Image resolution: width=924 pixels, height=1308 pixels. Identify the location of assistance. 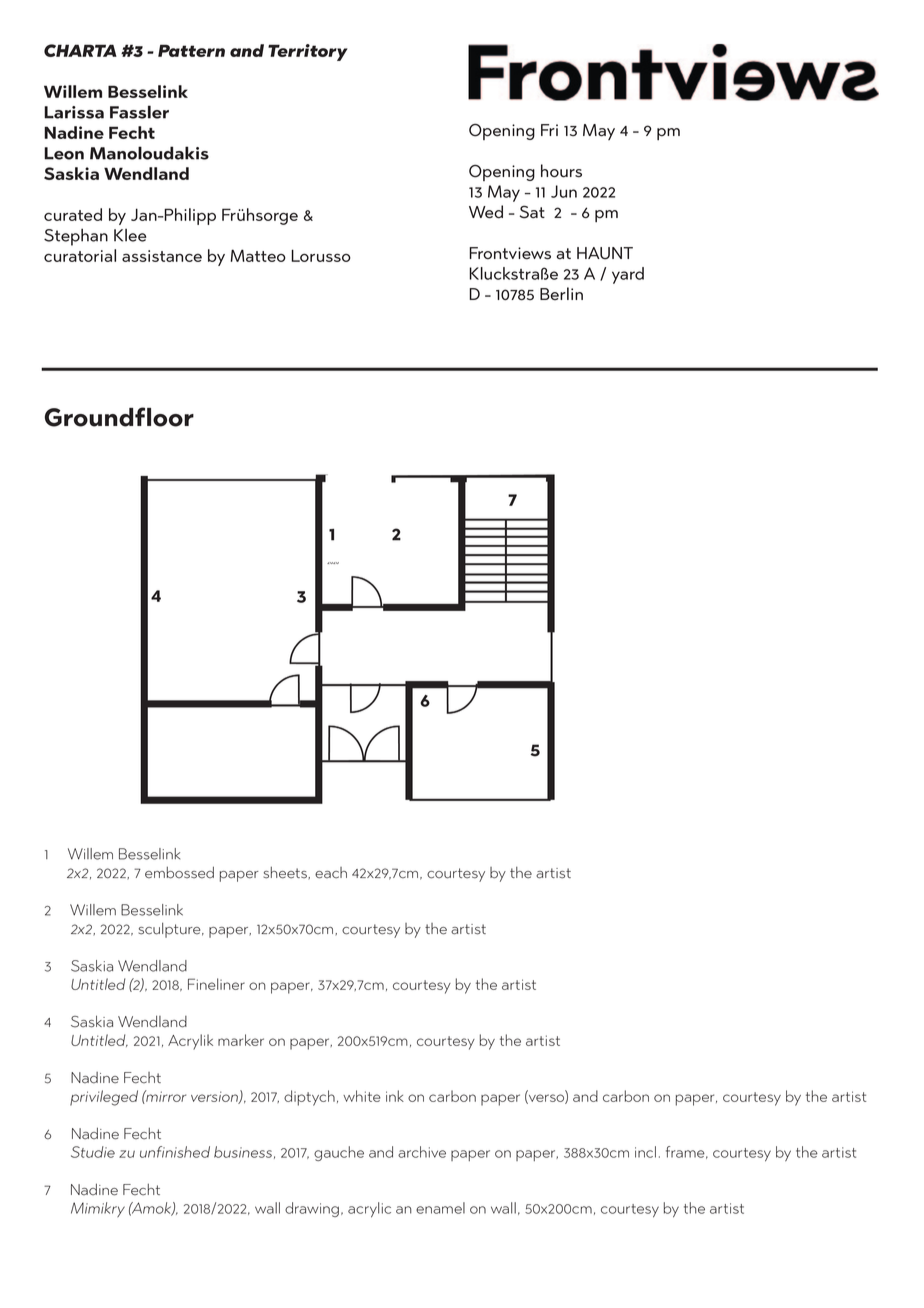
(162, 256).
